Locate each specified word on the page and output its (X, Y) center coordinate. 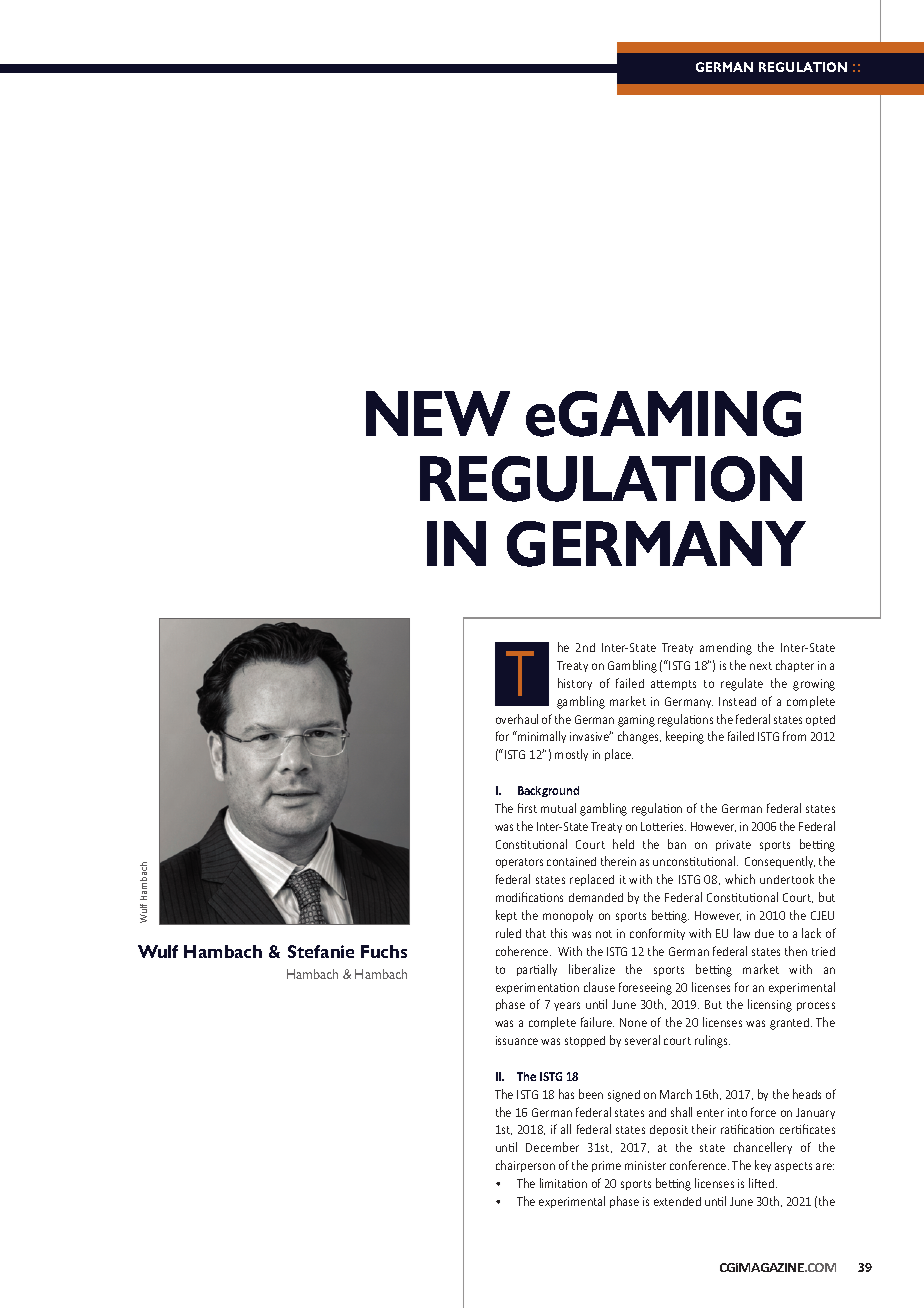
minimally (541, 737)
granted (789, 1024)
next (761, 666)
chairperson (525, 1166)
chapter (795, 666)
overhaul (517, 719)
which (740, 879)
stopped (585, 1041)
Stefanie (321, 951)
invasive (590, 736)
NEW (438, 413)
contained (571, 861)
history (575, 684)
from (794, 736)
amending (726, 649)
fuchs (384, 951)
